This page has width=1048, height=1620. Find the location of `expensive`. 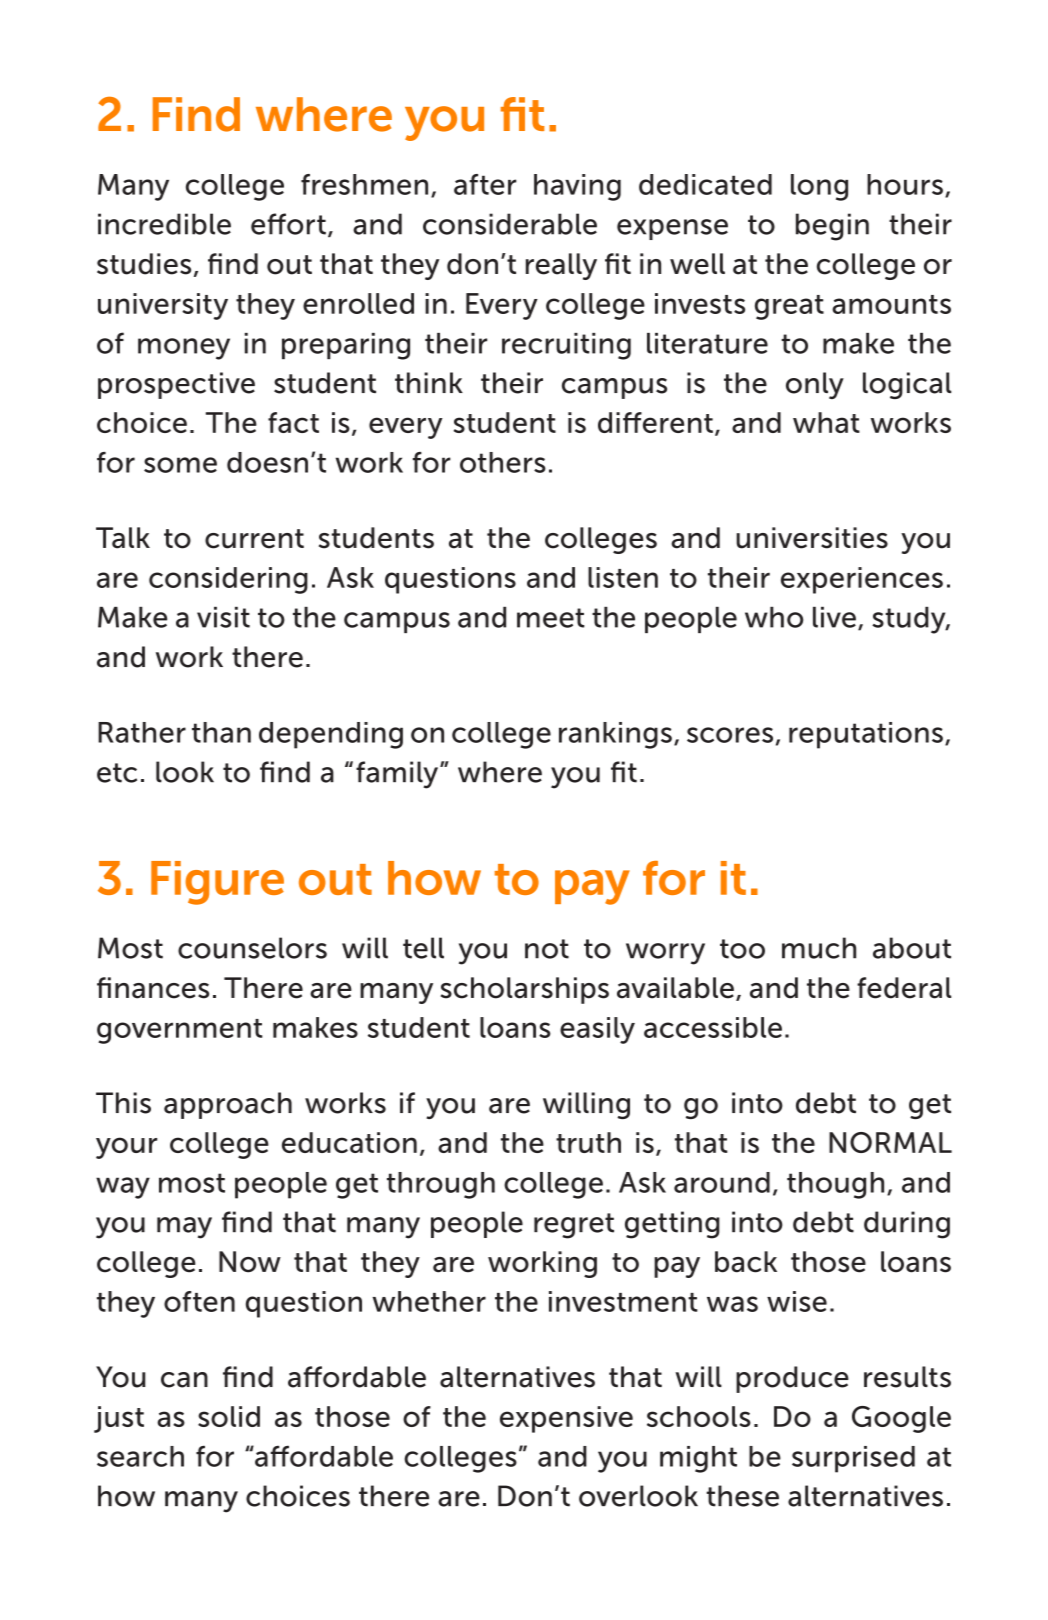

expensive is located at coordinates (566, 1419).
